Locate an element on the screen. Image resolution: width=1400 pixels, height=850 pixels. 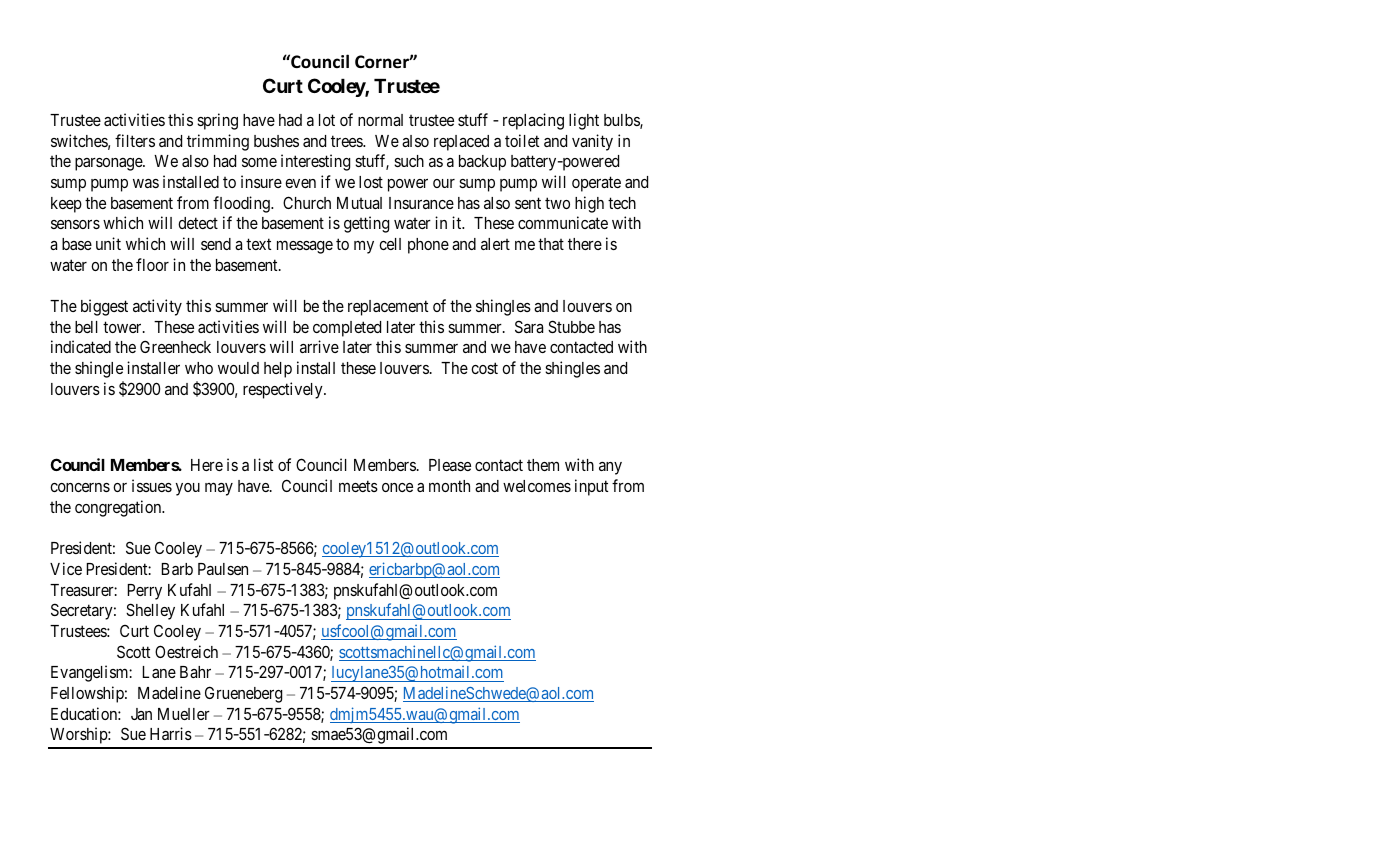
congregation is located at coordinates (119, 508).
